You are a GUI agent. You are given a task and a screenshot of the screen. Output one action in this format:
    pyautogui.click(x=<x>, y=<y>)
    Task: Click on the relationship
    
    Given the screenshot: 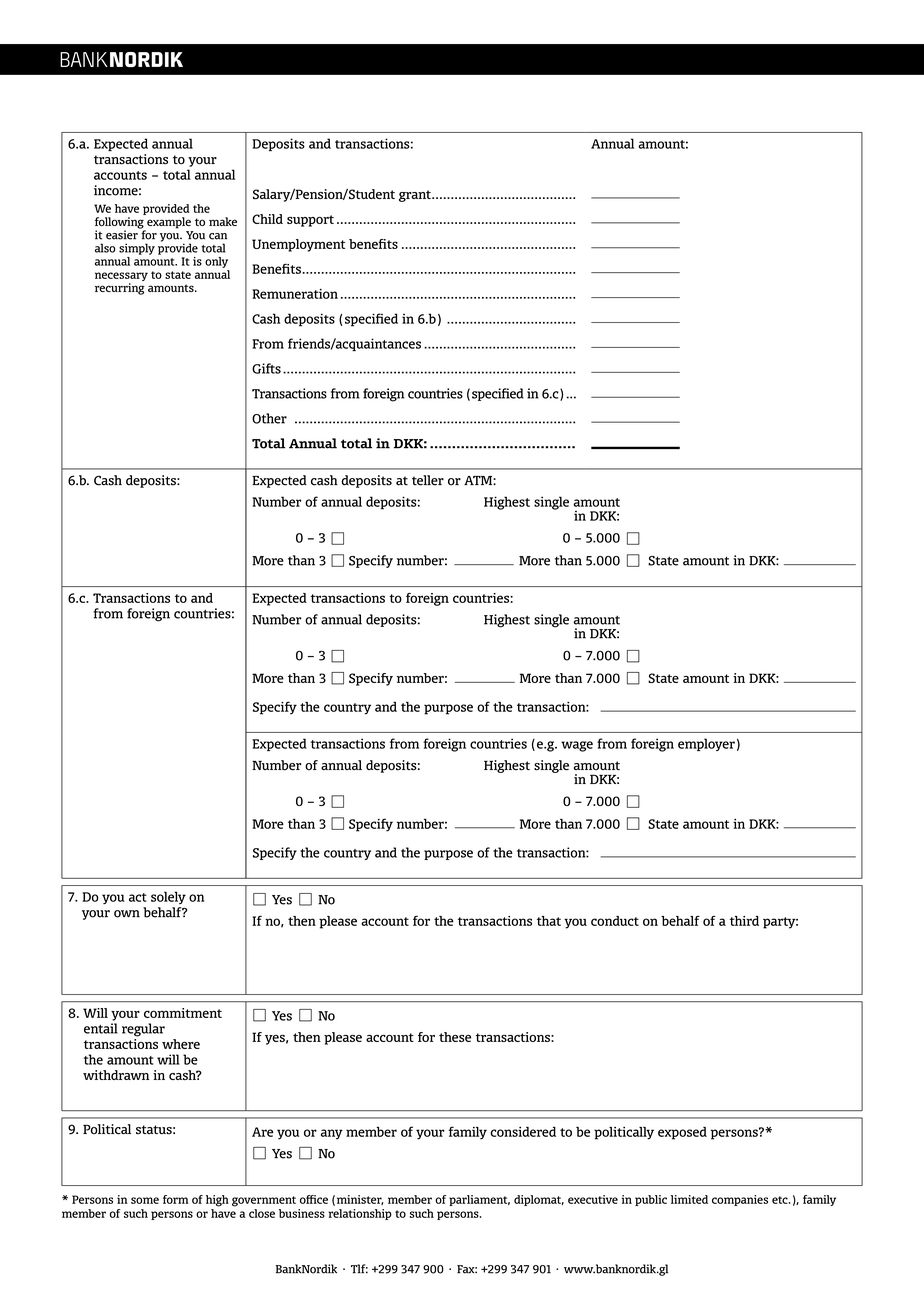 What is the action you would take?
    pyautogui.click(x=360, y=1214)
